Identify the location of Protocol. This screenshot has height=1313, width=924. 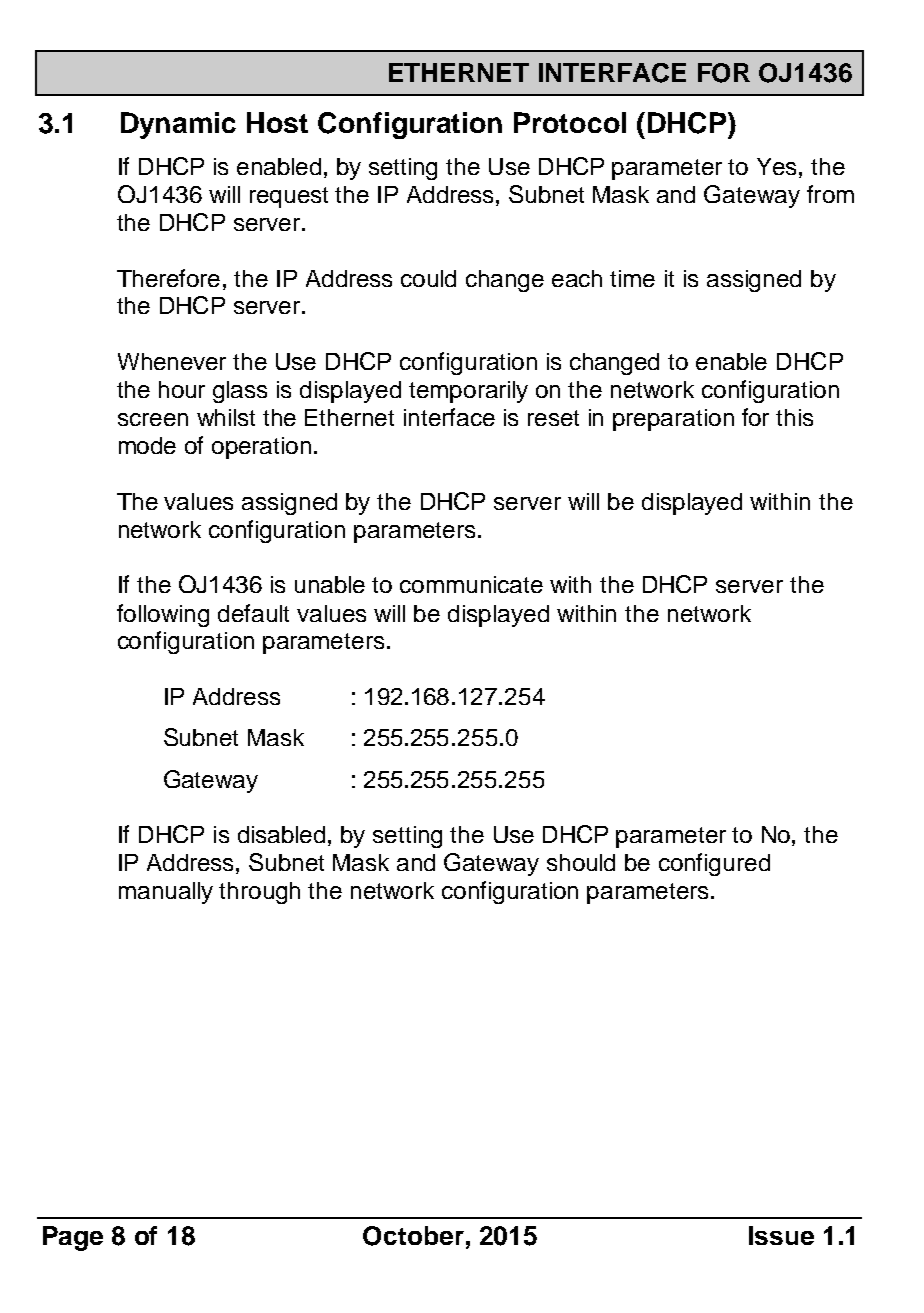
(570, 122).
